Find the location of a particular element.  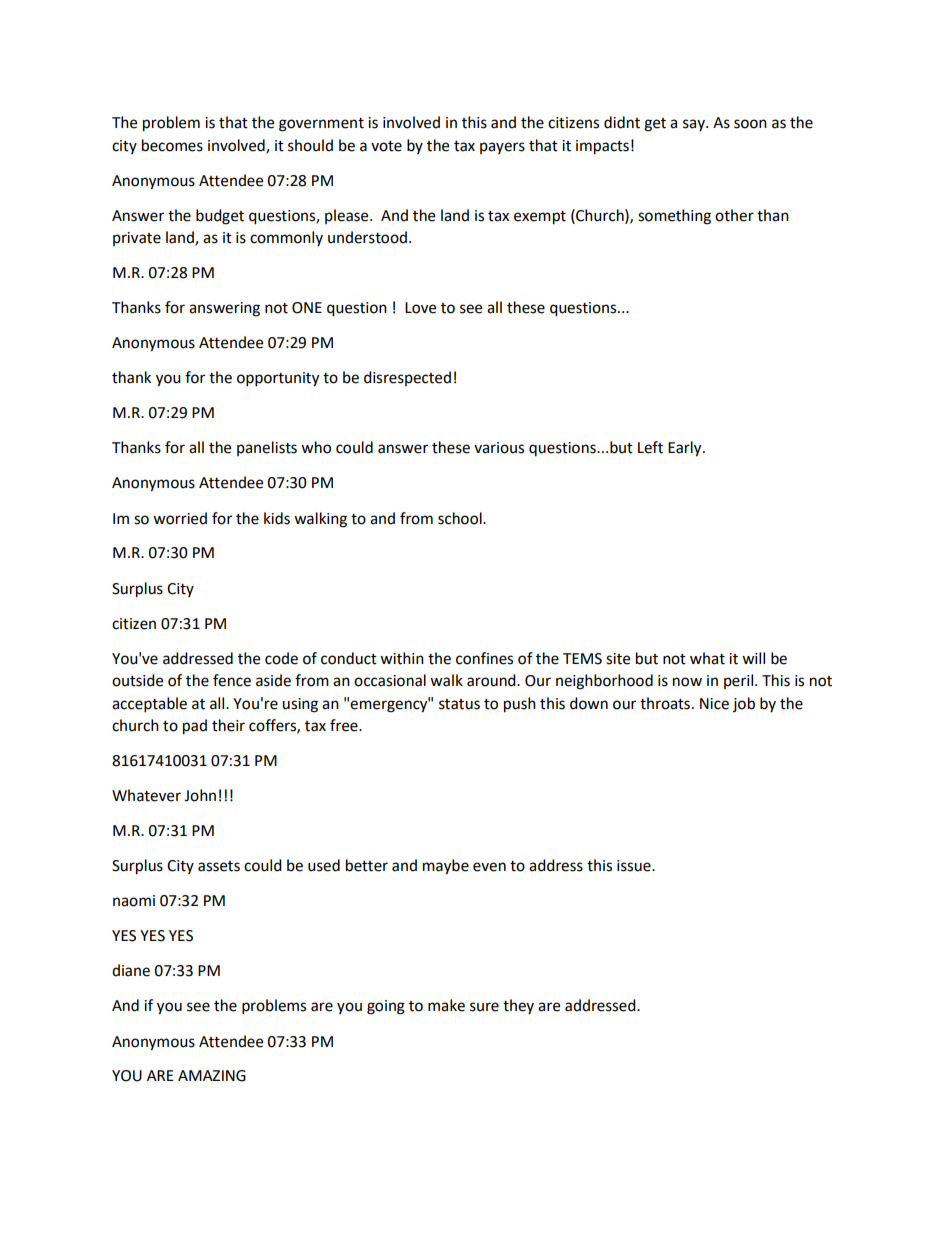

vote is located at coordinates (386, 146).
